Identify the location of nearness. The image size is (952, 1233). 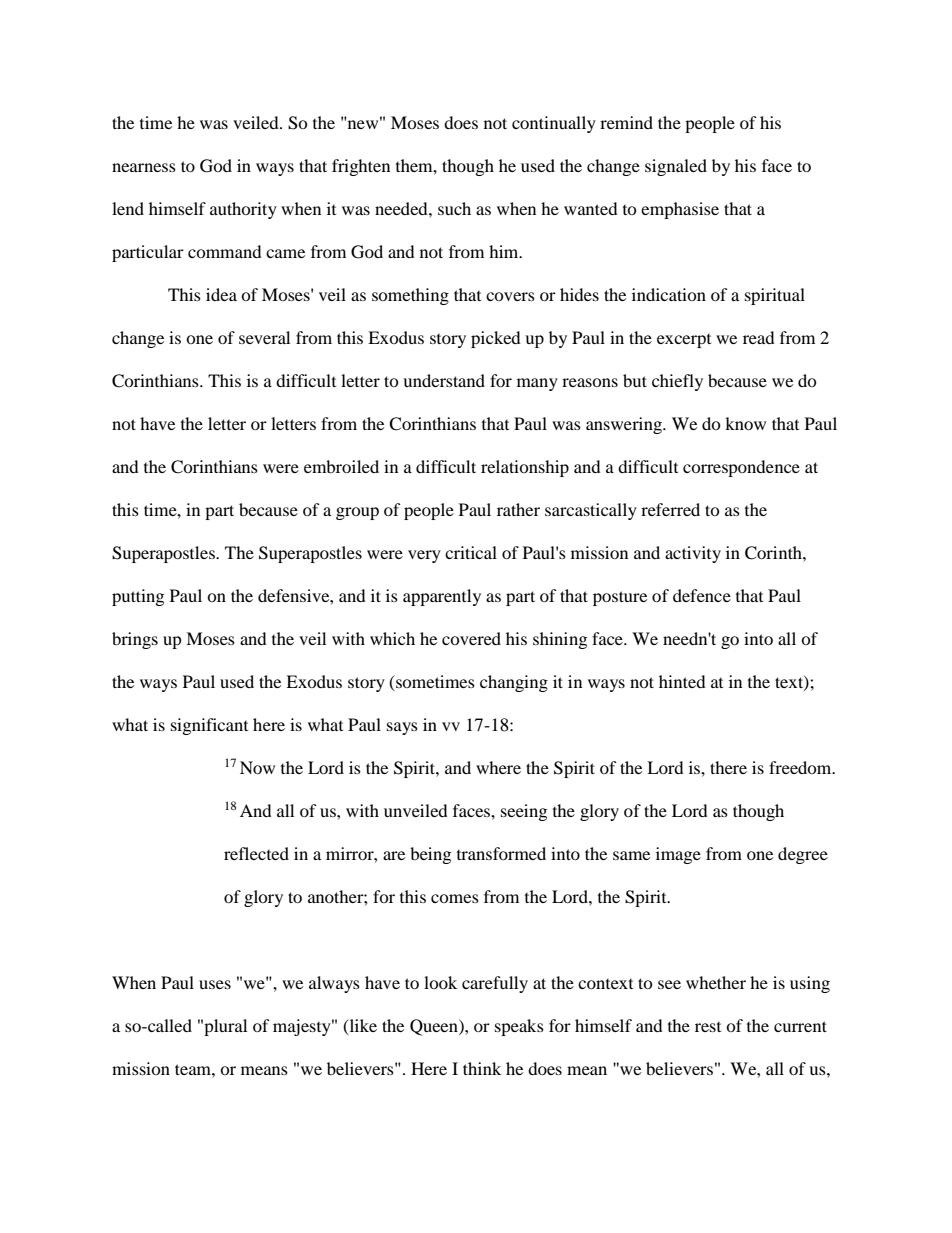
(144, 167).
